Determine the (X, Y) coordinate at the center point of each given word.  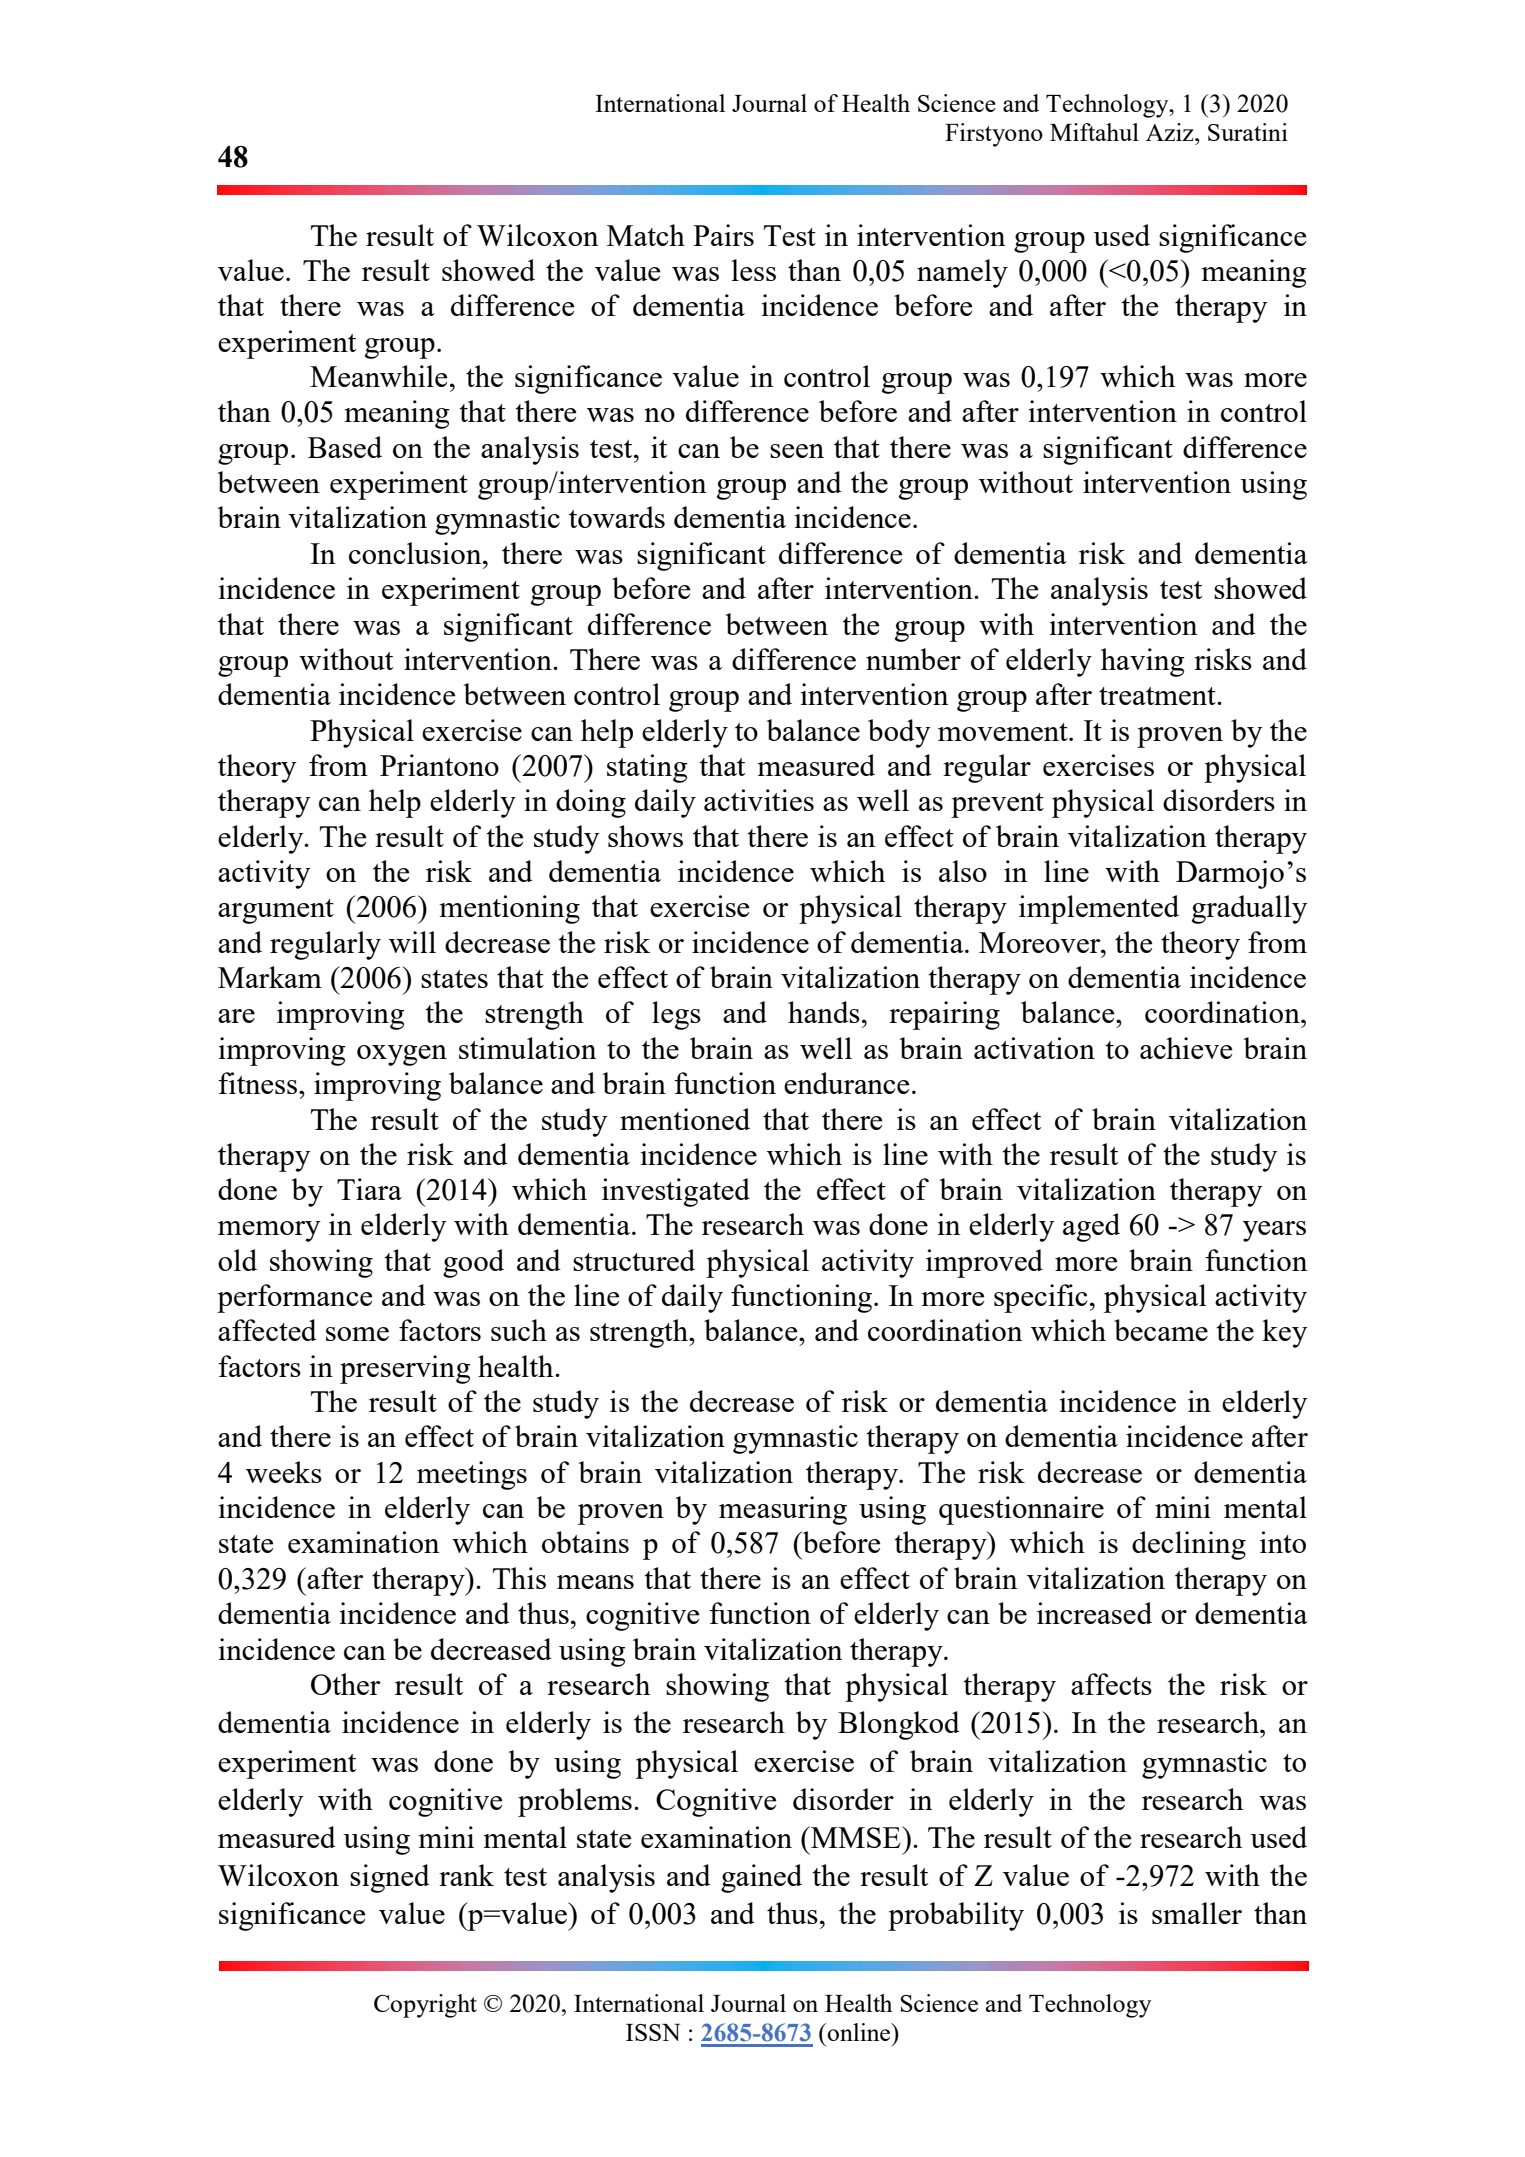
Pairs (723, 235)
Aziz (1171, 132)
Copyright (425, 2006)
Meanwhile (378, 376)
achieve (1186, 1048)
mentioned (685, 1119)
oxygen (402, 1055)
